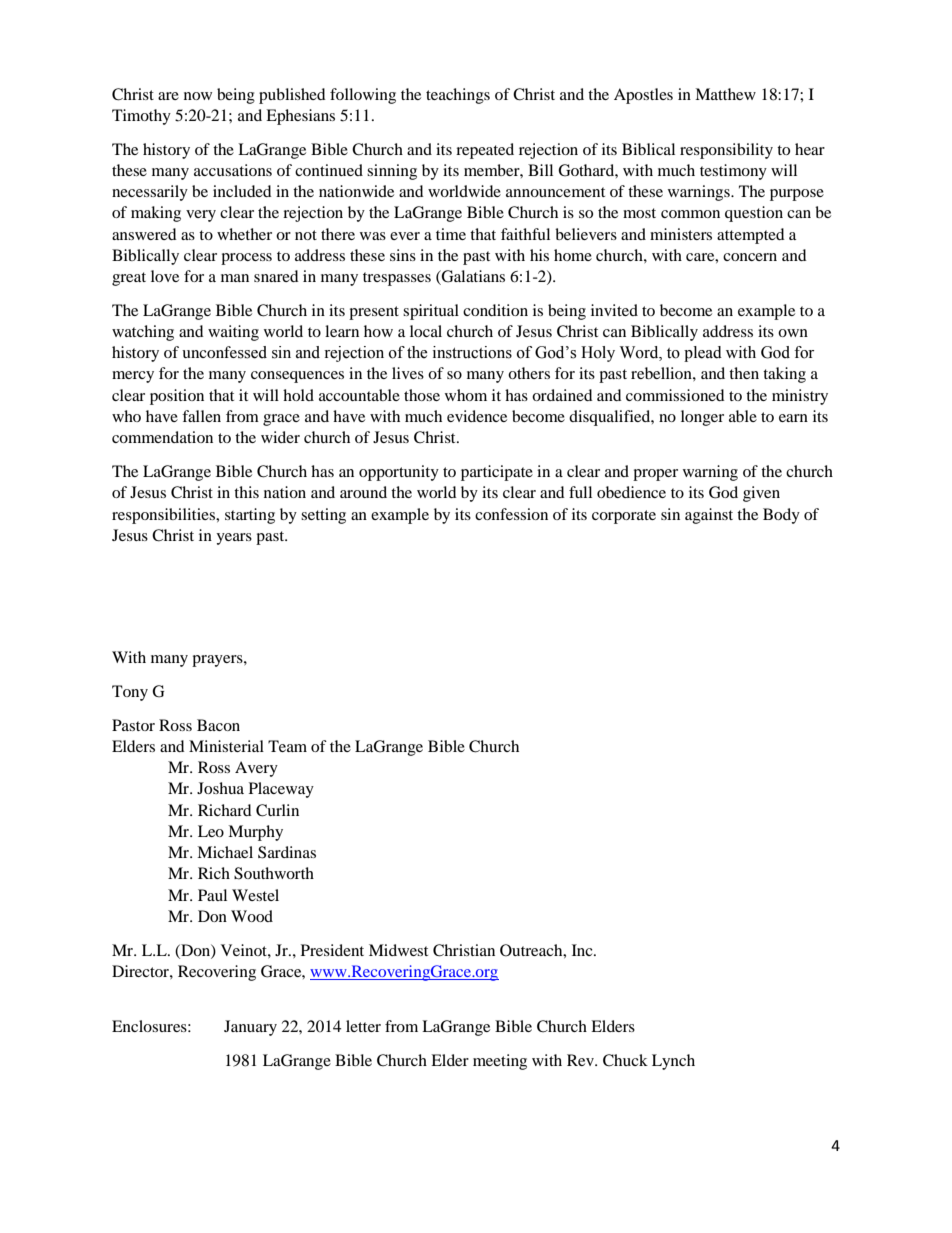 The image size is (952, 1233). Describe the element at coordinates (458, 96) in the image. I see `teachings` at that location.
